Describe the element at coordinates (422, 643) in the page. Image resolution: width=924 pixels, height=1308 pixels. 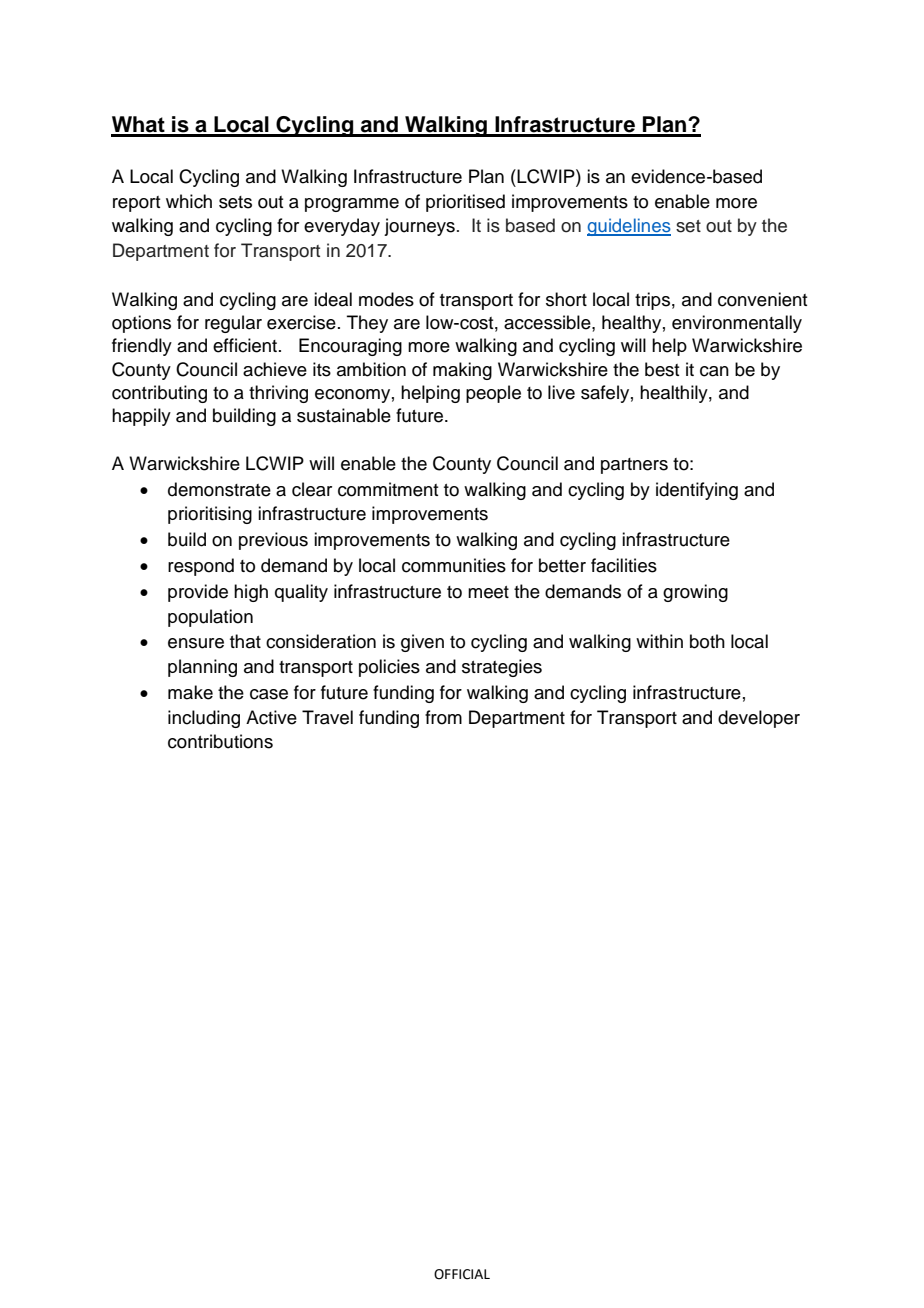
I see `given` at that location.
